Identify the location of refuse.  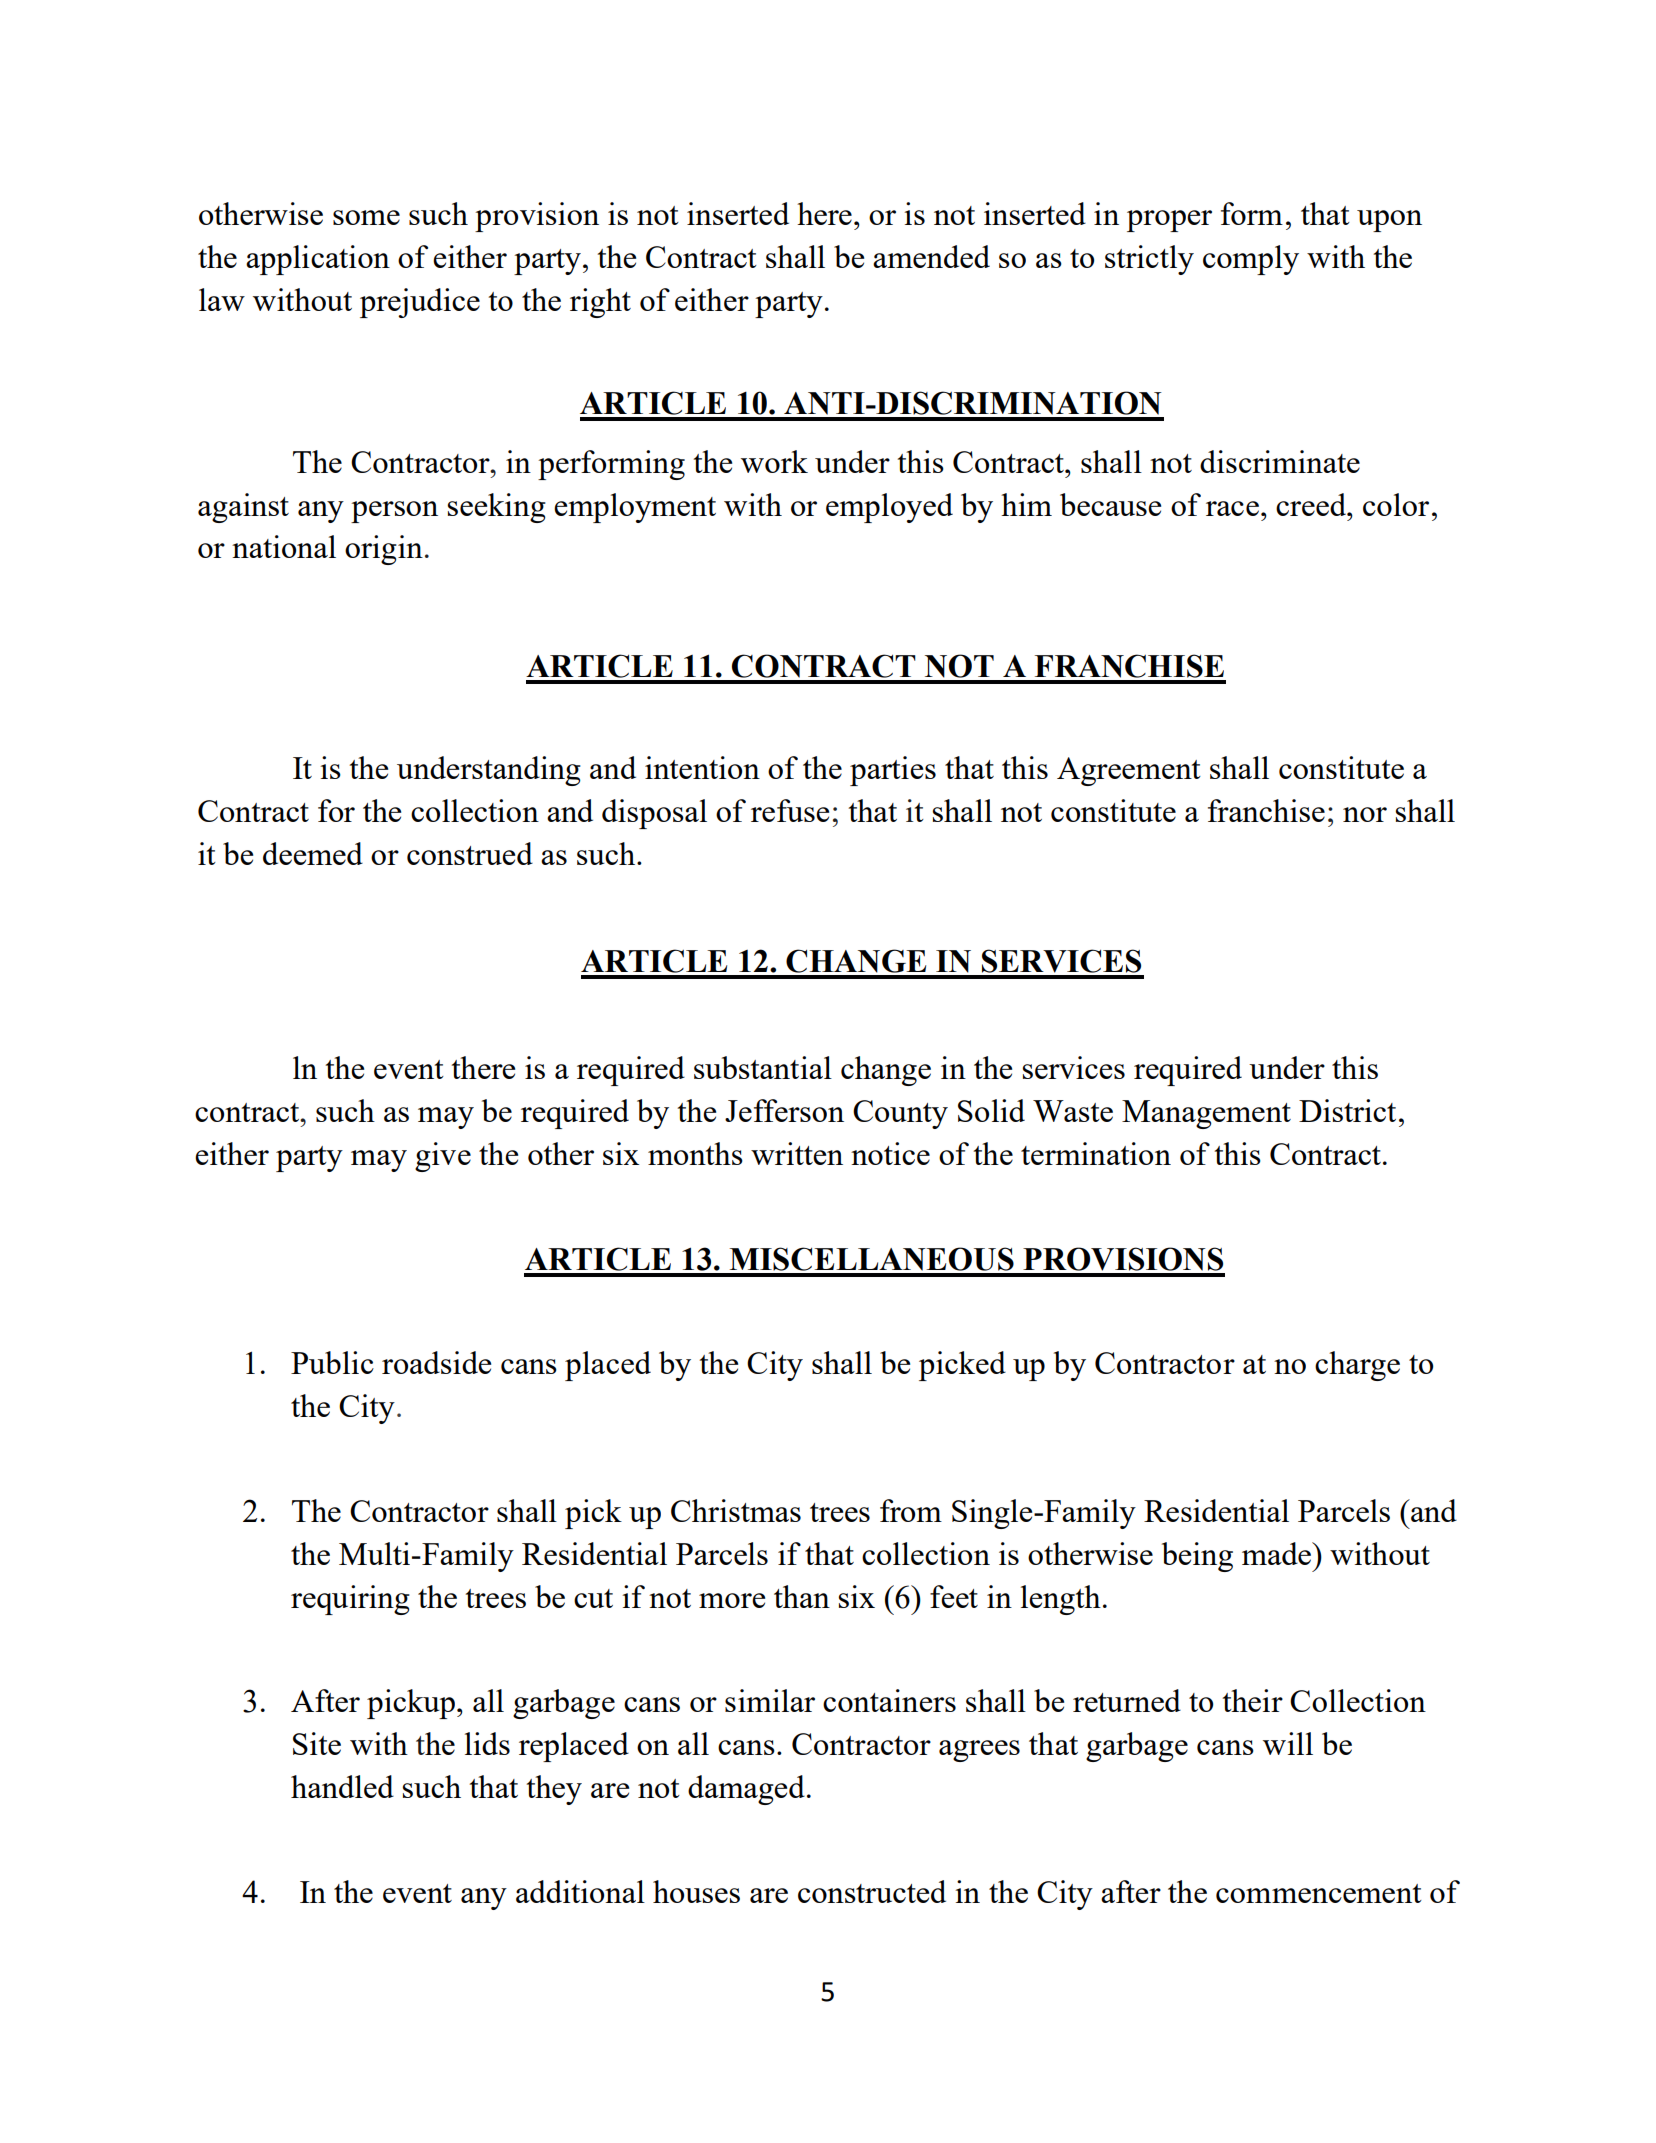
(790, 810).
